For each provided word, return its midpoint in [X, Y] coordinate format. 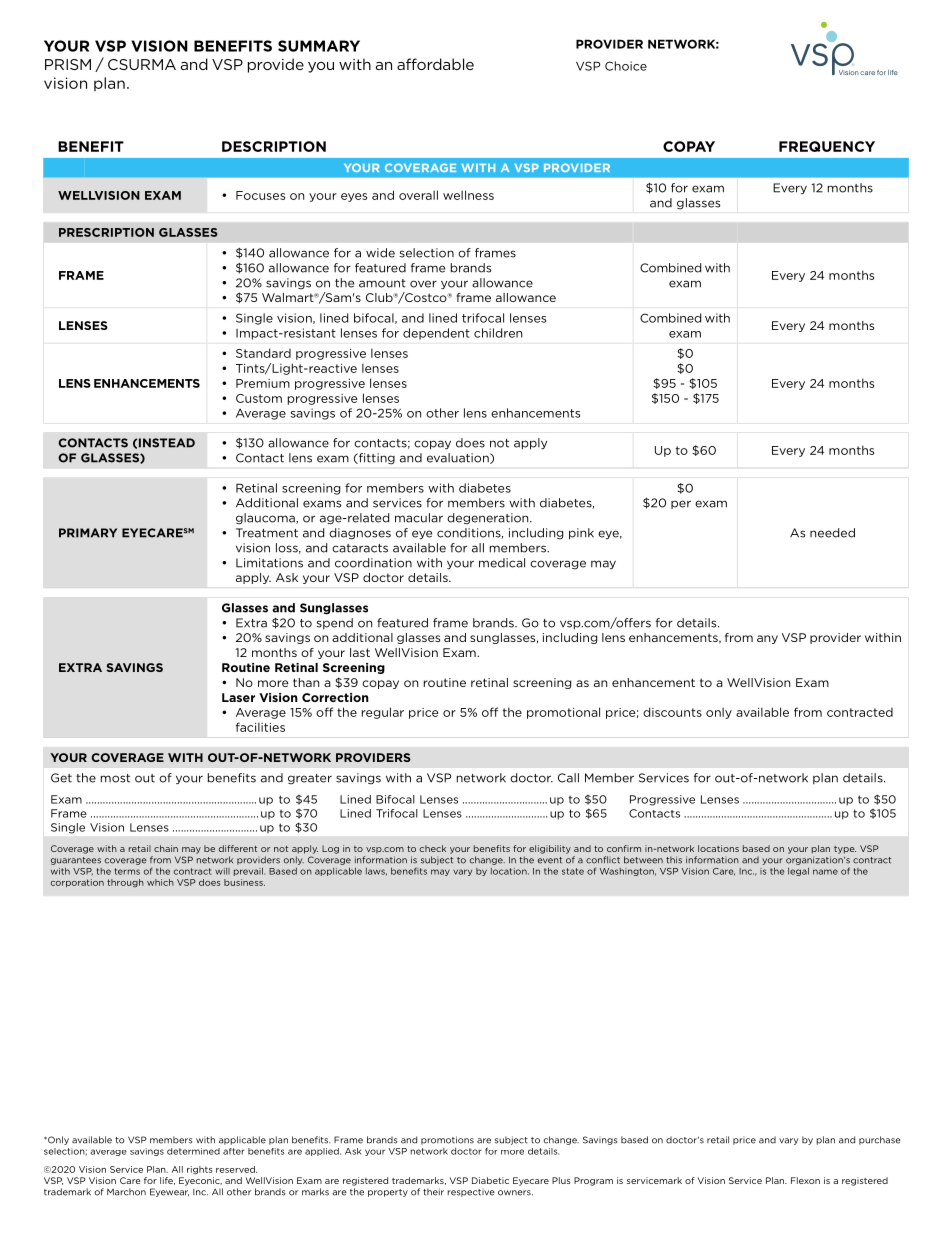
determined [193, 1151]
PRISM [68, 64]
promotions [447, 1140]
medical [502, 563]
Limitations [269, 563]
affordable [435, 64]
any [767, 639]
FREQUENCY [827, 146]
